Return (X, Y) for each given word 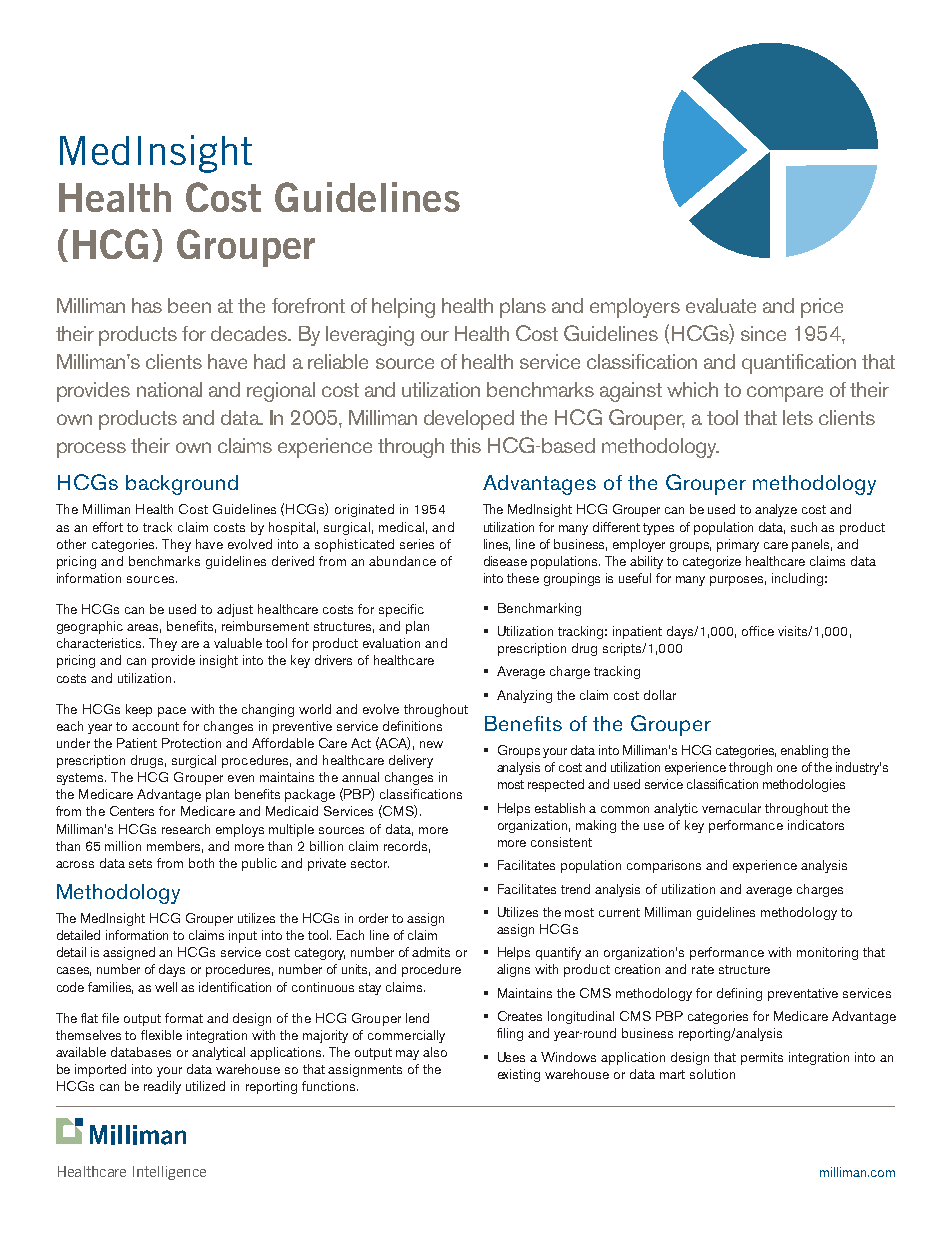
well (166, 987)
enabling (804, 751)
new (431, 744)
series (417, 544)
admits (431, 952)
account (155, 726)
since (763, 333)
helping (403, 308)
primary (738, 545)
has (147, 305)
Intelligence (169, 1173)
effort (108, 527)
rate (703, 969)
